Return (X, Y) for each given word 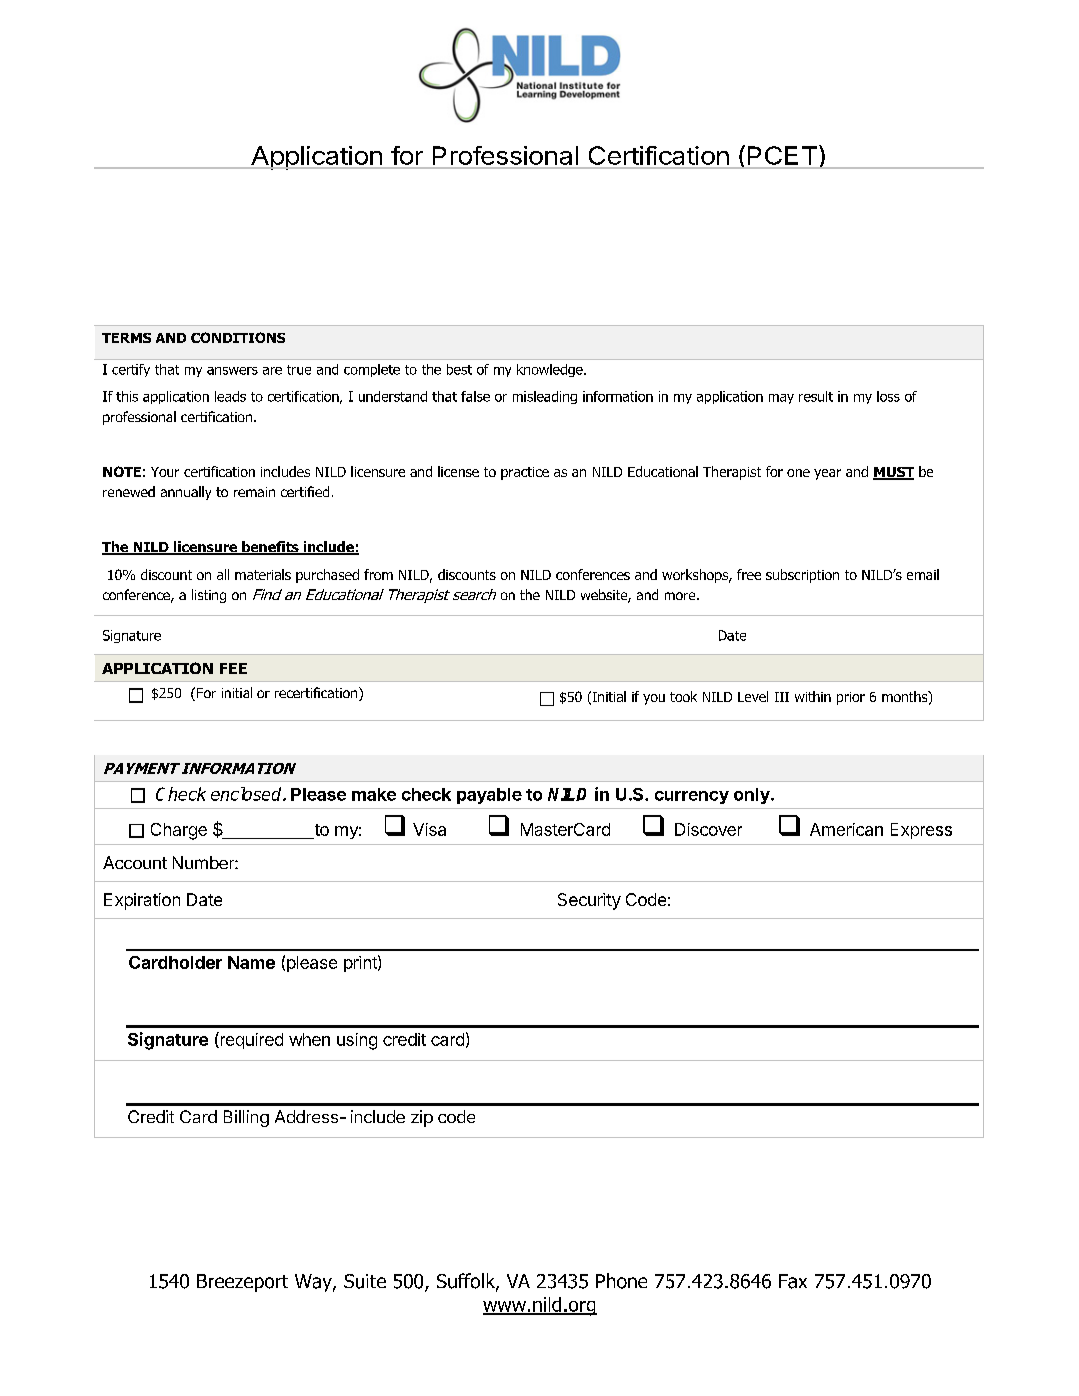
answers (232, 371)
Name (251, 962)
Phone (621, 1281)
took (683, 696)
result (816, 396)
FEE (233, 668)
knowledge (551, 370)
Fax (793, 1281)
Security (589, 901)
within (813, 696)
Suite (365, 1281)
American (846, 829)
